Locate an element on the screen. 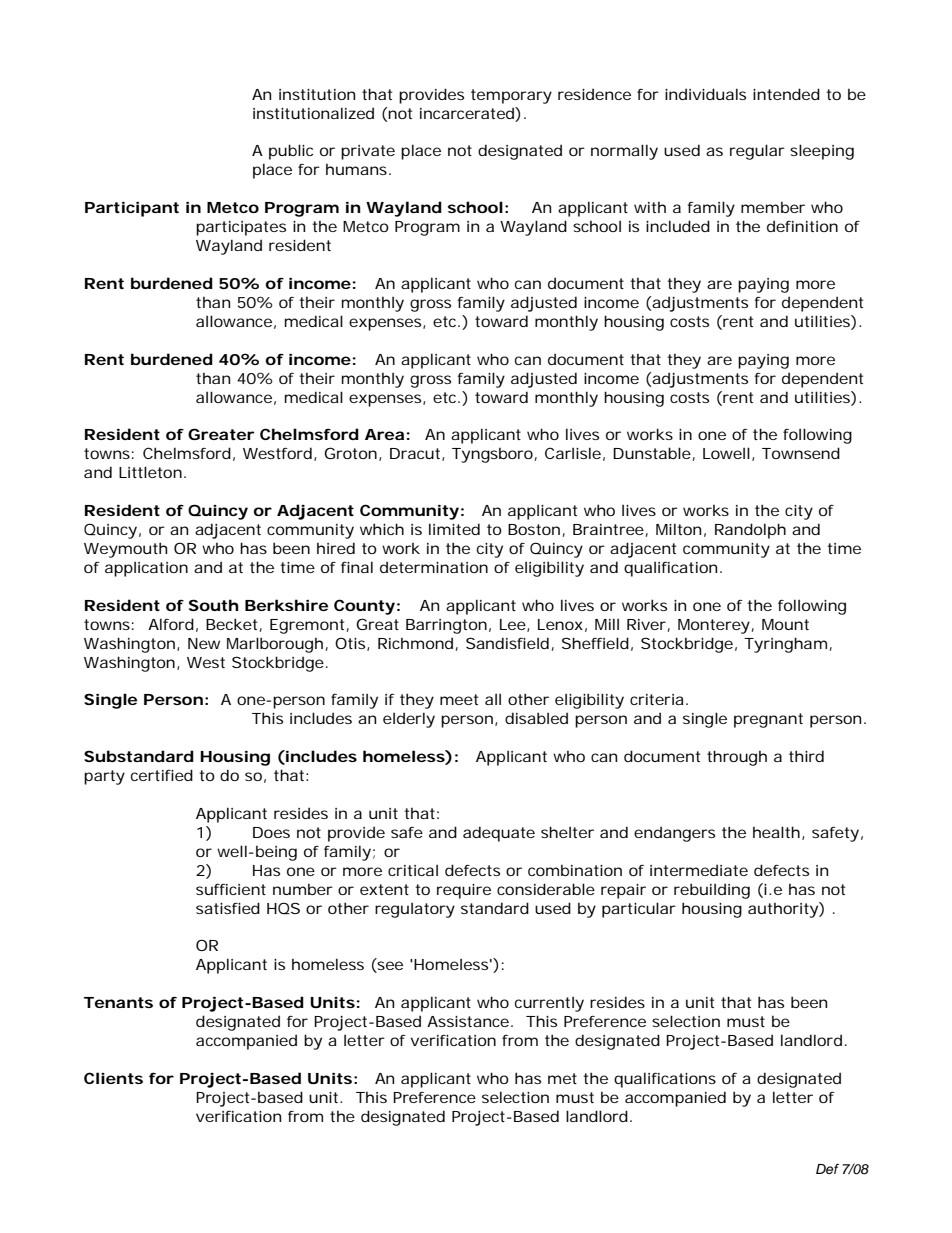 The height and width of the screenshot is (1233, 952). Area is located at coordinates (384, 434).
